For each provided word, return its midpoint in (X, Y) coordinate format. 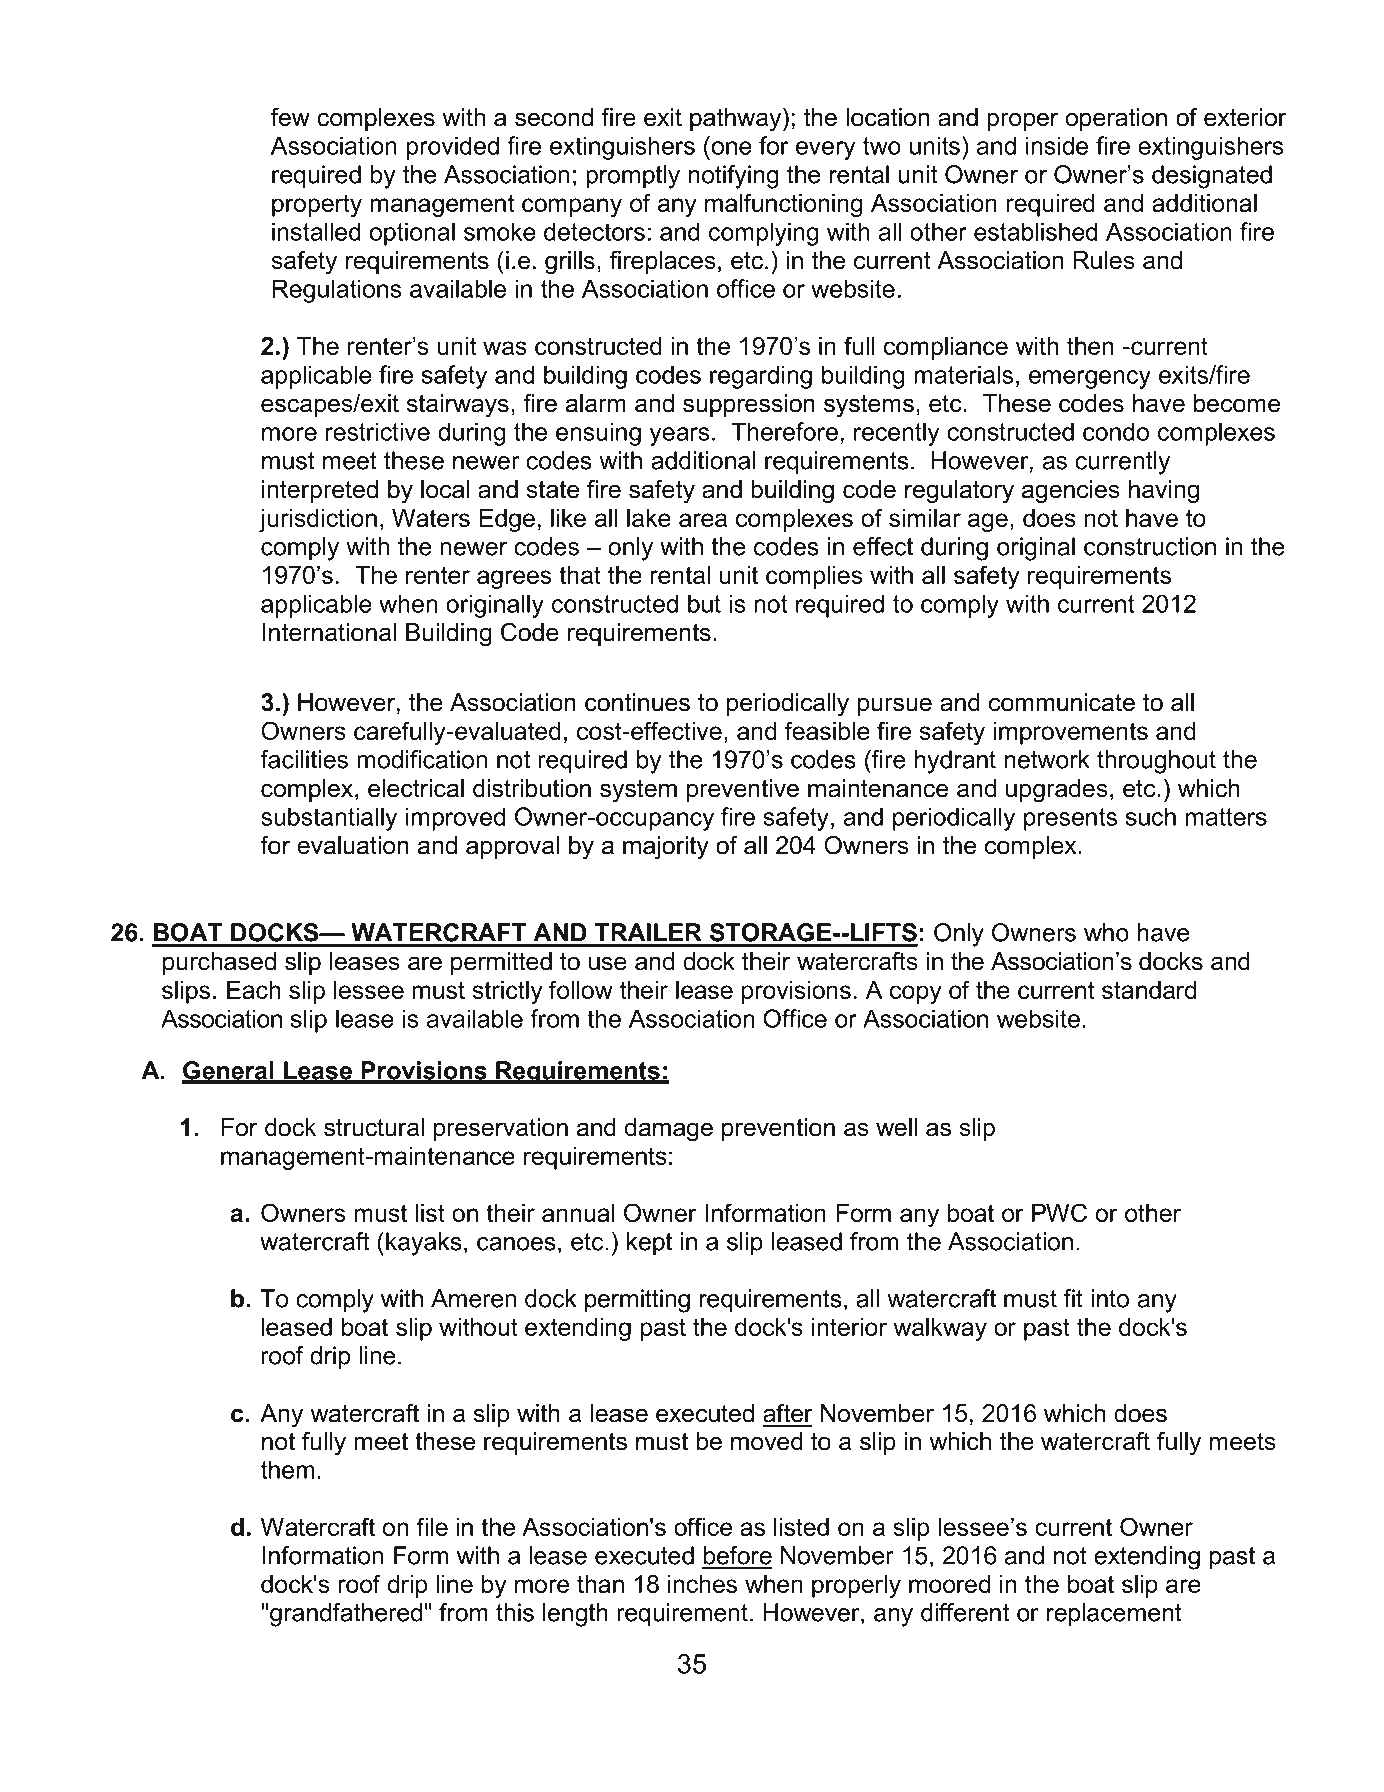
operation (1116, 119)
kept (649, 1244)
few (290, 117)
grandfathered (346, 1615)
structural (374, 1127)
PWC (1059, 1212)
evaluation (353, 845)
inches (702, 1584)
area (703, 520)
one (732, 148)
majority (666, 848)
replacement (1114, 1615)
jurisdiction (318, 520)
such (1151, 816)
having (1164, 492)
